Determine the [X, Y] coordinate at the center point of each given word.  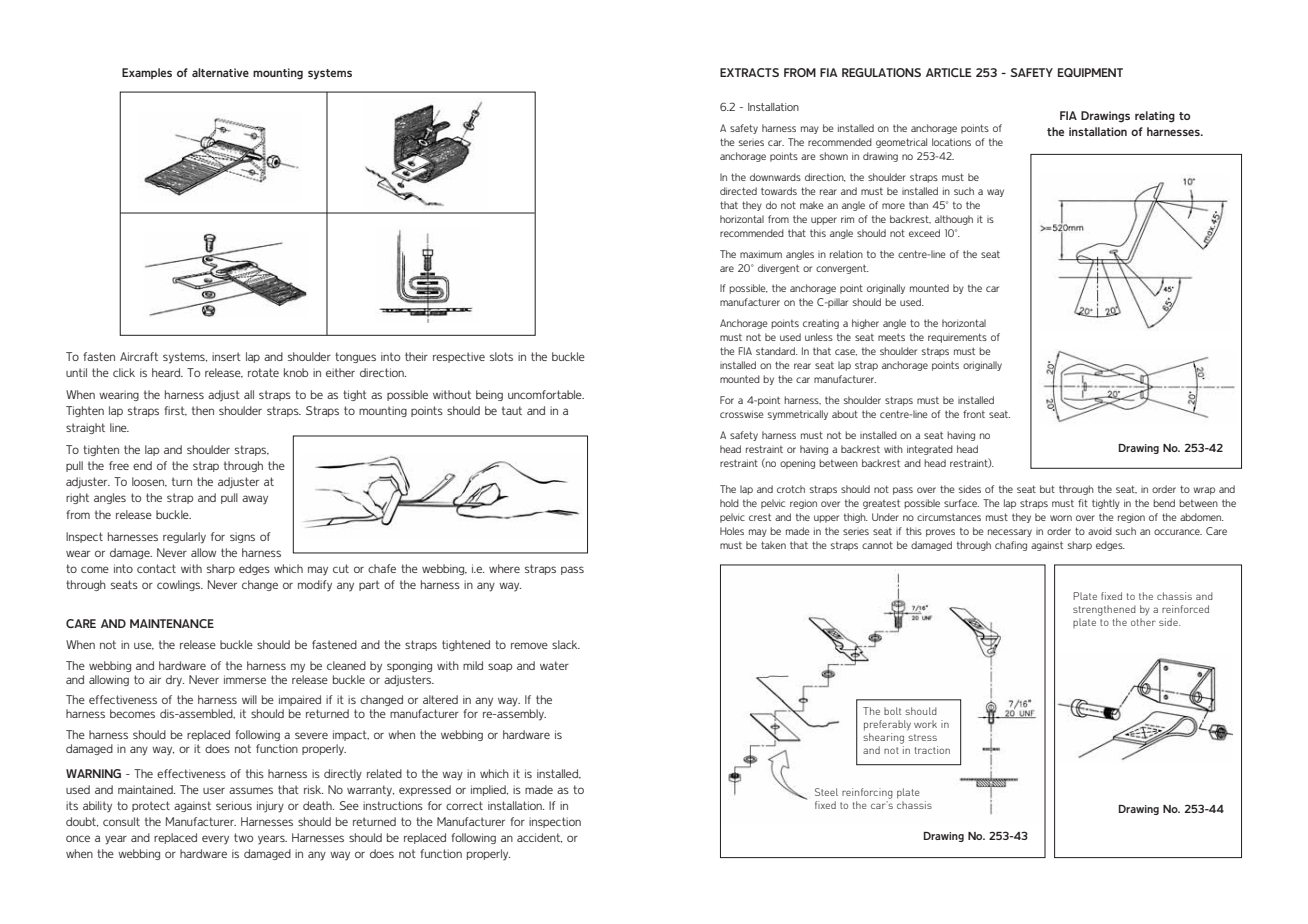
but [1047, 489]
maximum [761, 254]
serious [234, 805]
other [1143, 622]
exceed [924, 233]
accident [539, 838]
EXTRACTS [749, 72]
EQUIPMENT [1090, 72]
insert [226, 356]
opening [797, 464]
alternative [220, 72]
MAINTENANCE [172, 623]
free [119, 465]
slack [566, 644]
